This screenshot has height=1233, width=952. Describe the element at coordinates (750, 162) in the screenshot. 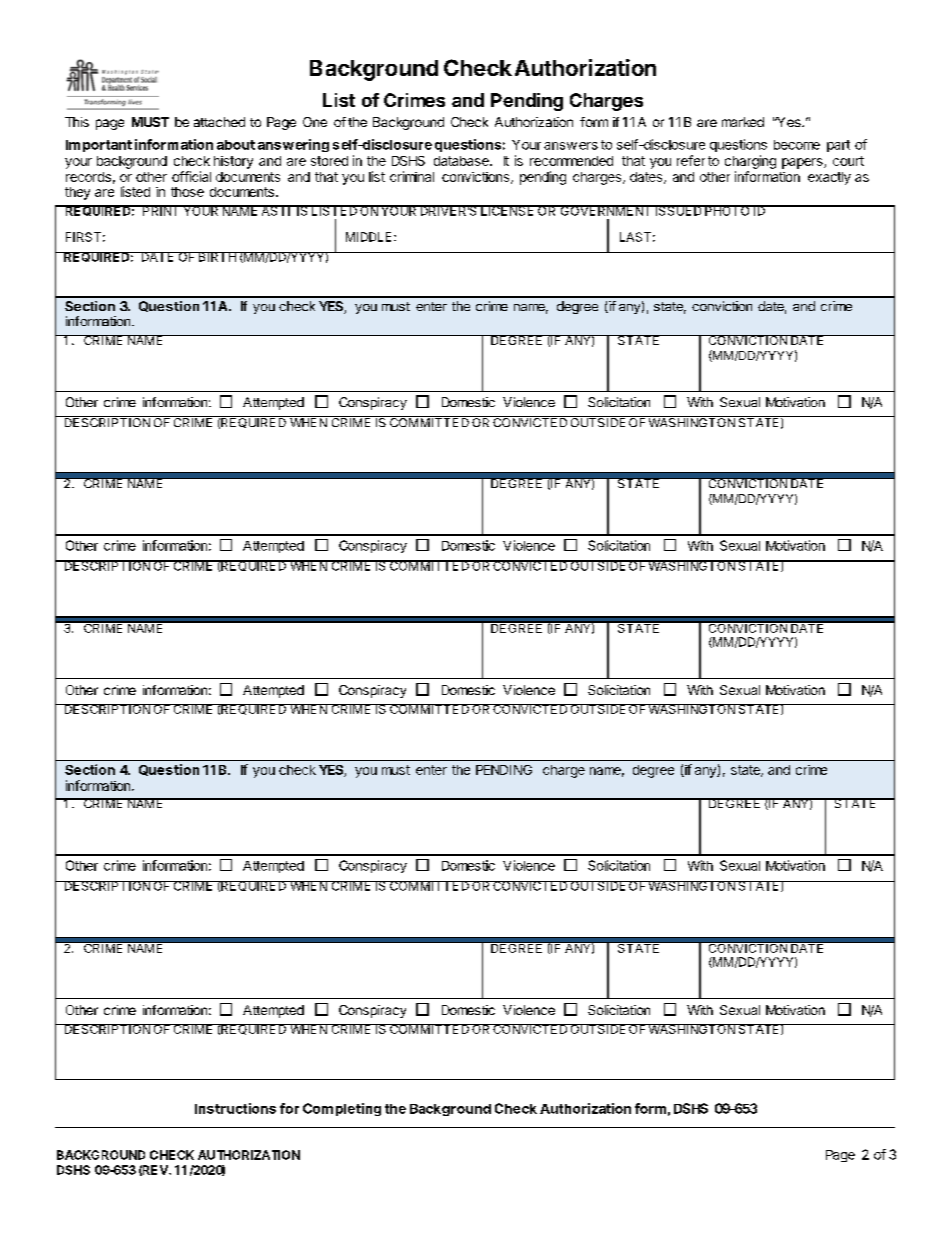

I see `charging` at that location.
